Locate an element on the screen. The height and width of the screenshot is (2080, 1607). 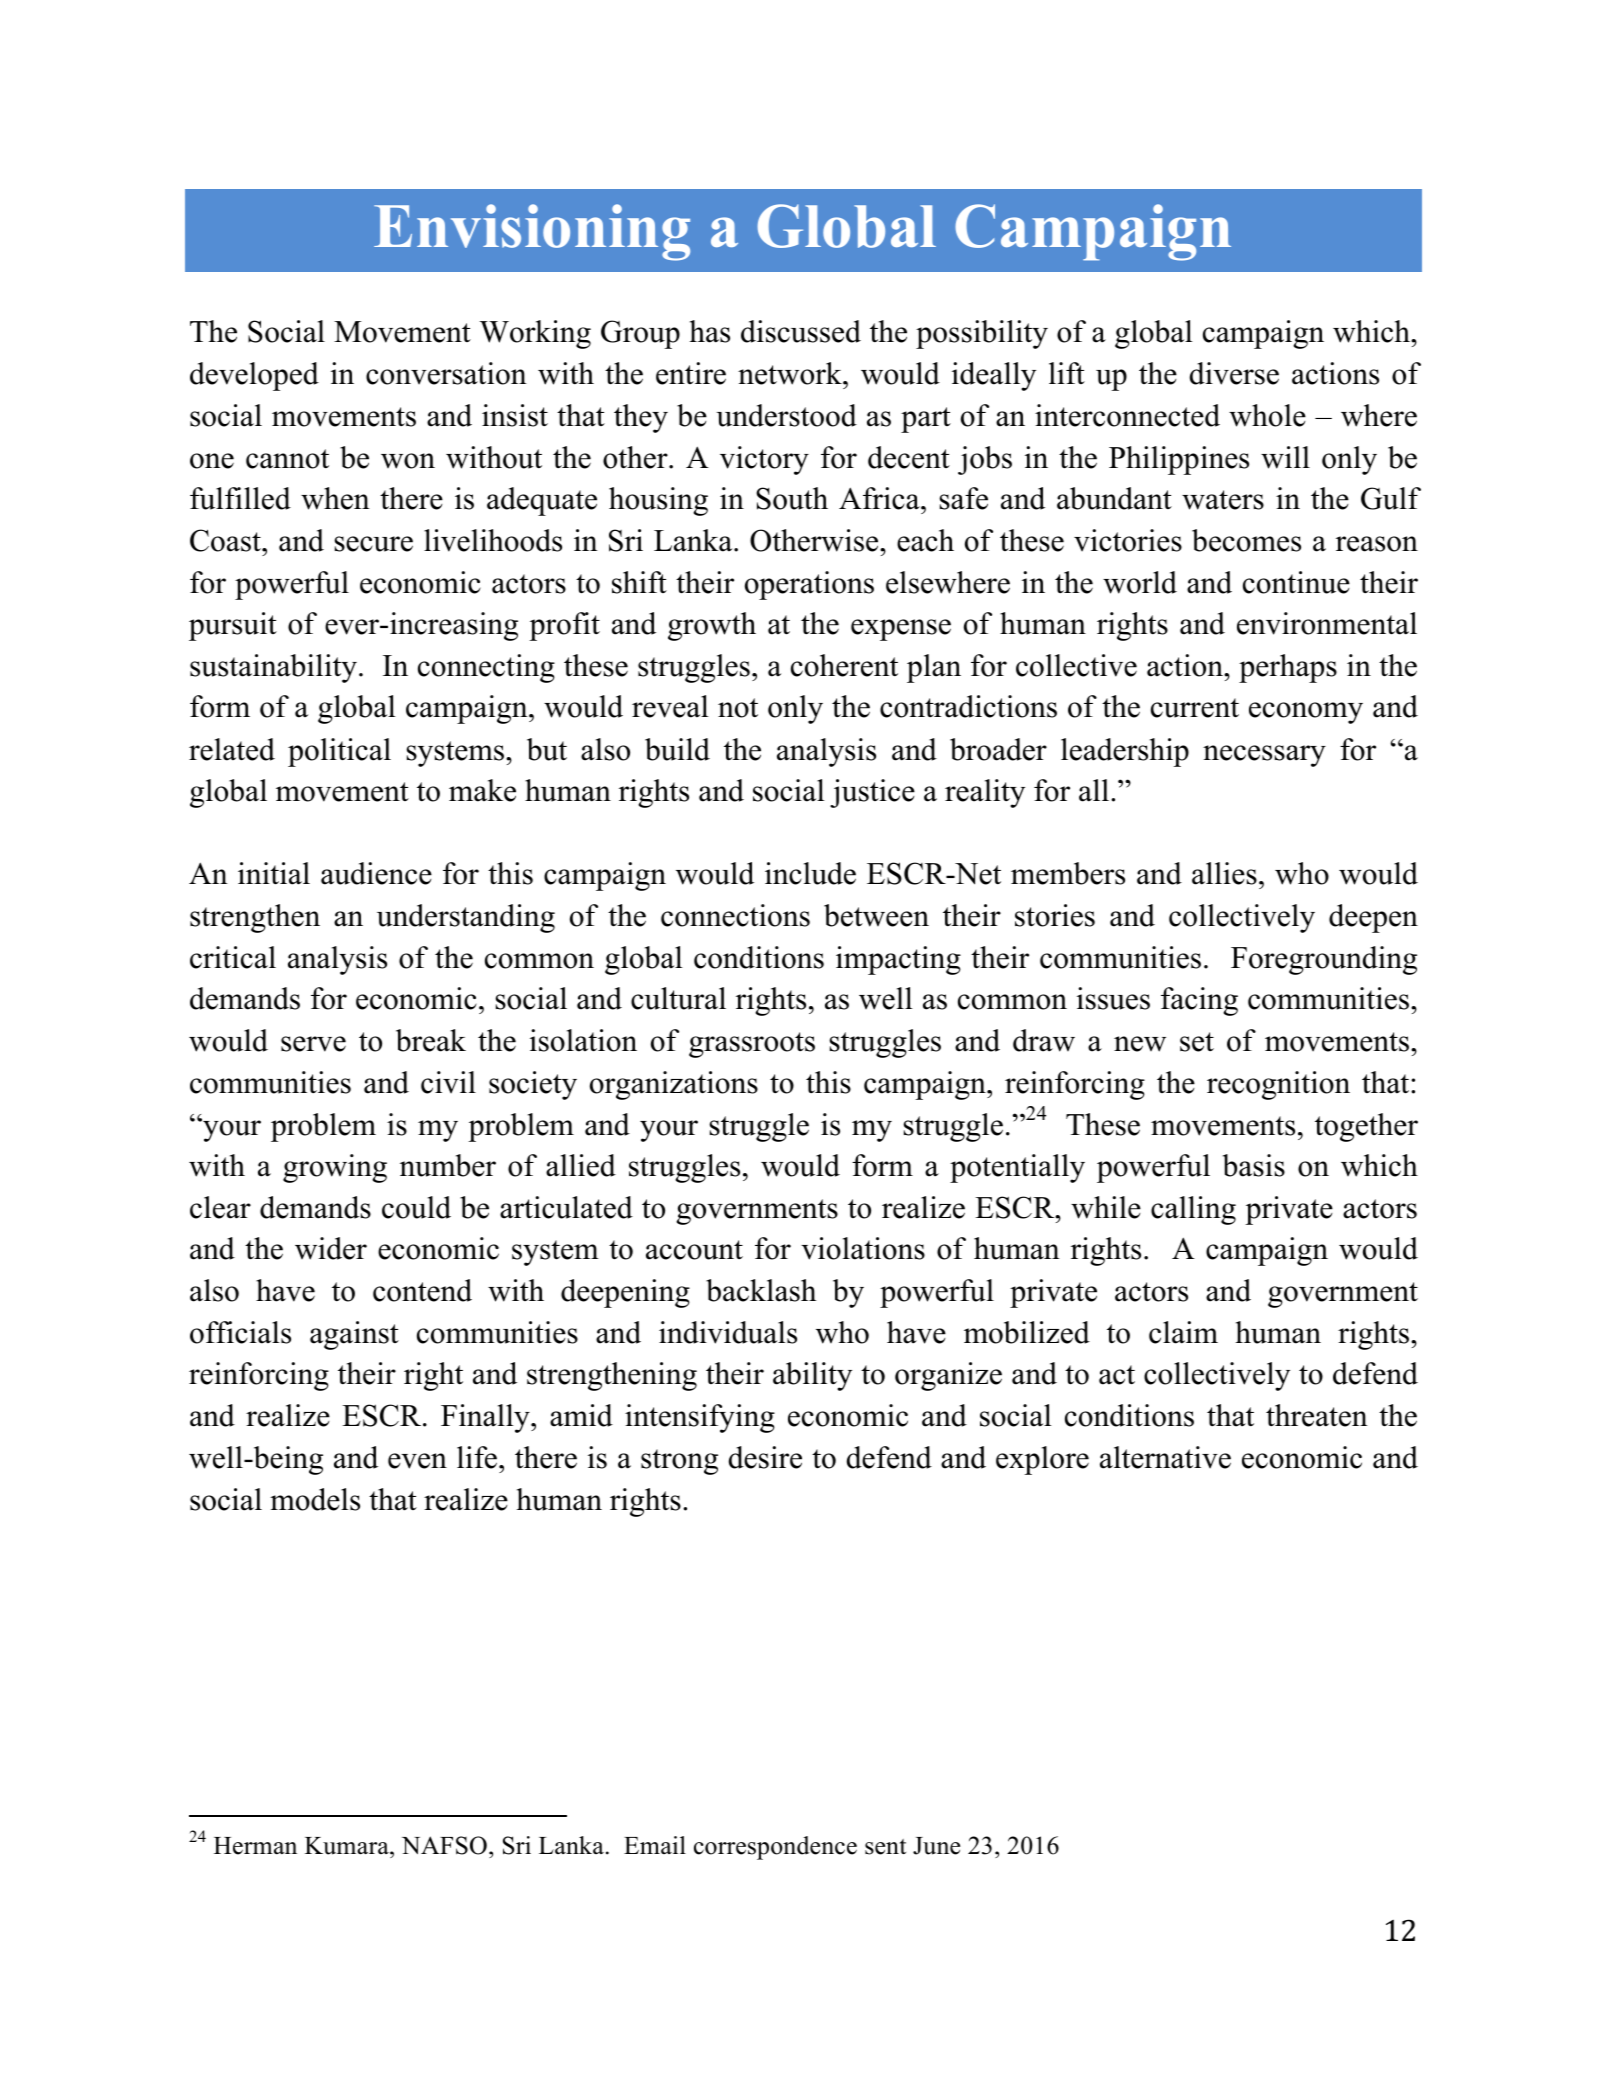
correspondence is located at coordinates (775, 1848).
